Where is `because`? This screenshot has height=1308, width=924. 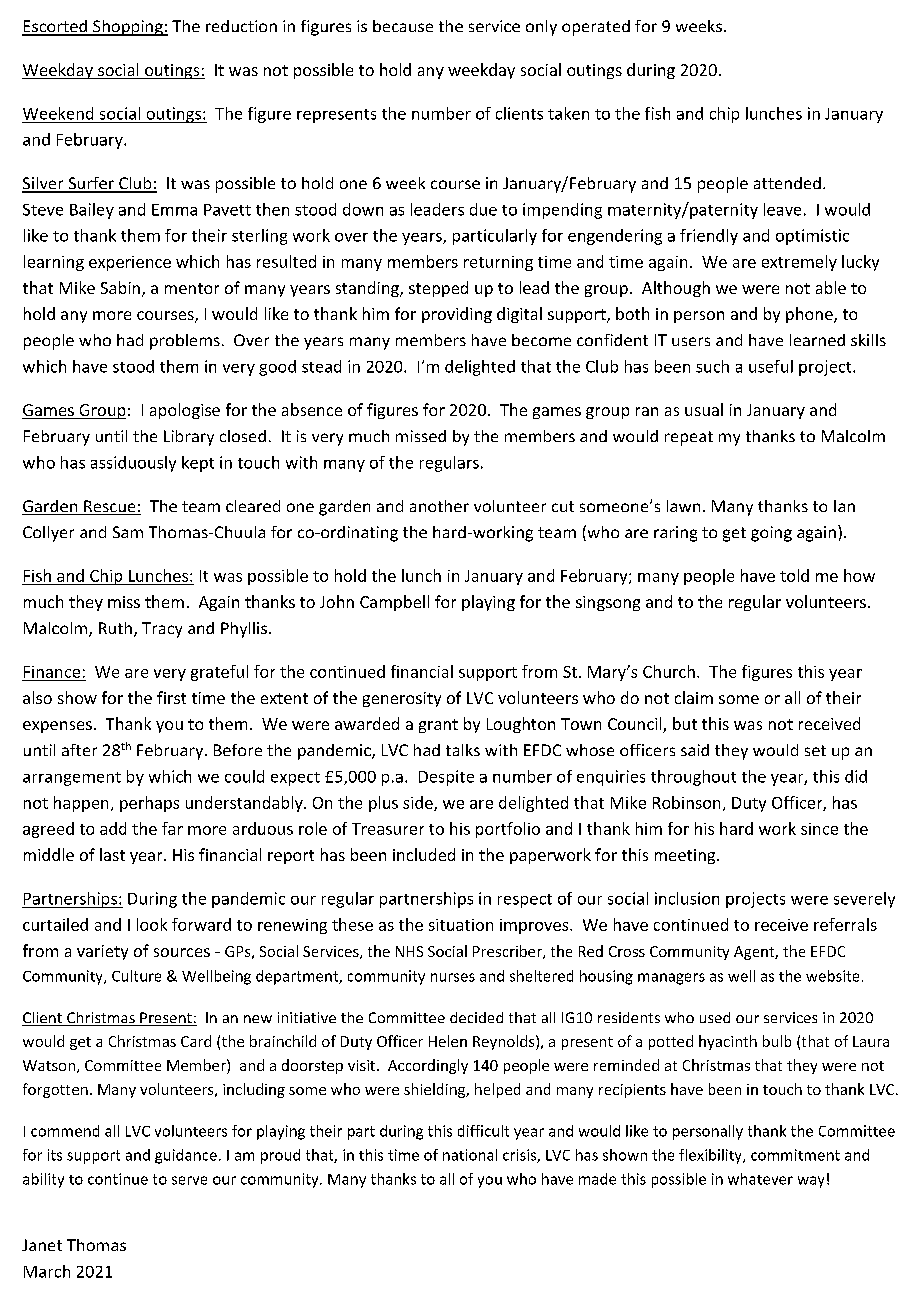 because is located at coordinates (403, 26).
